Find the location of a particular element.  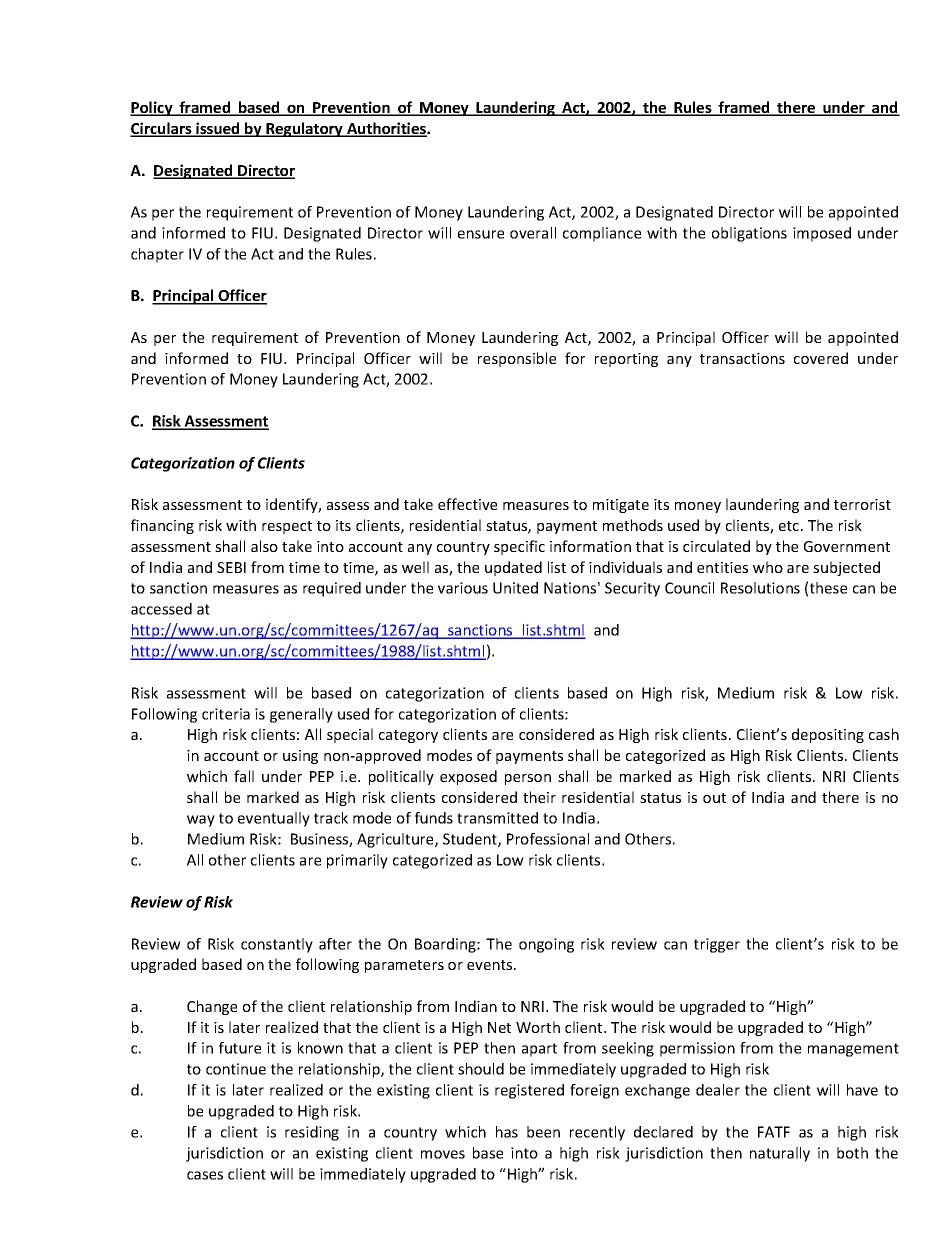

overall is located at coordinates (533, 233).
